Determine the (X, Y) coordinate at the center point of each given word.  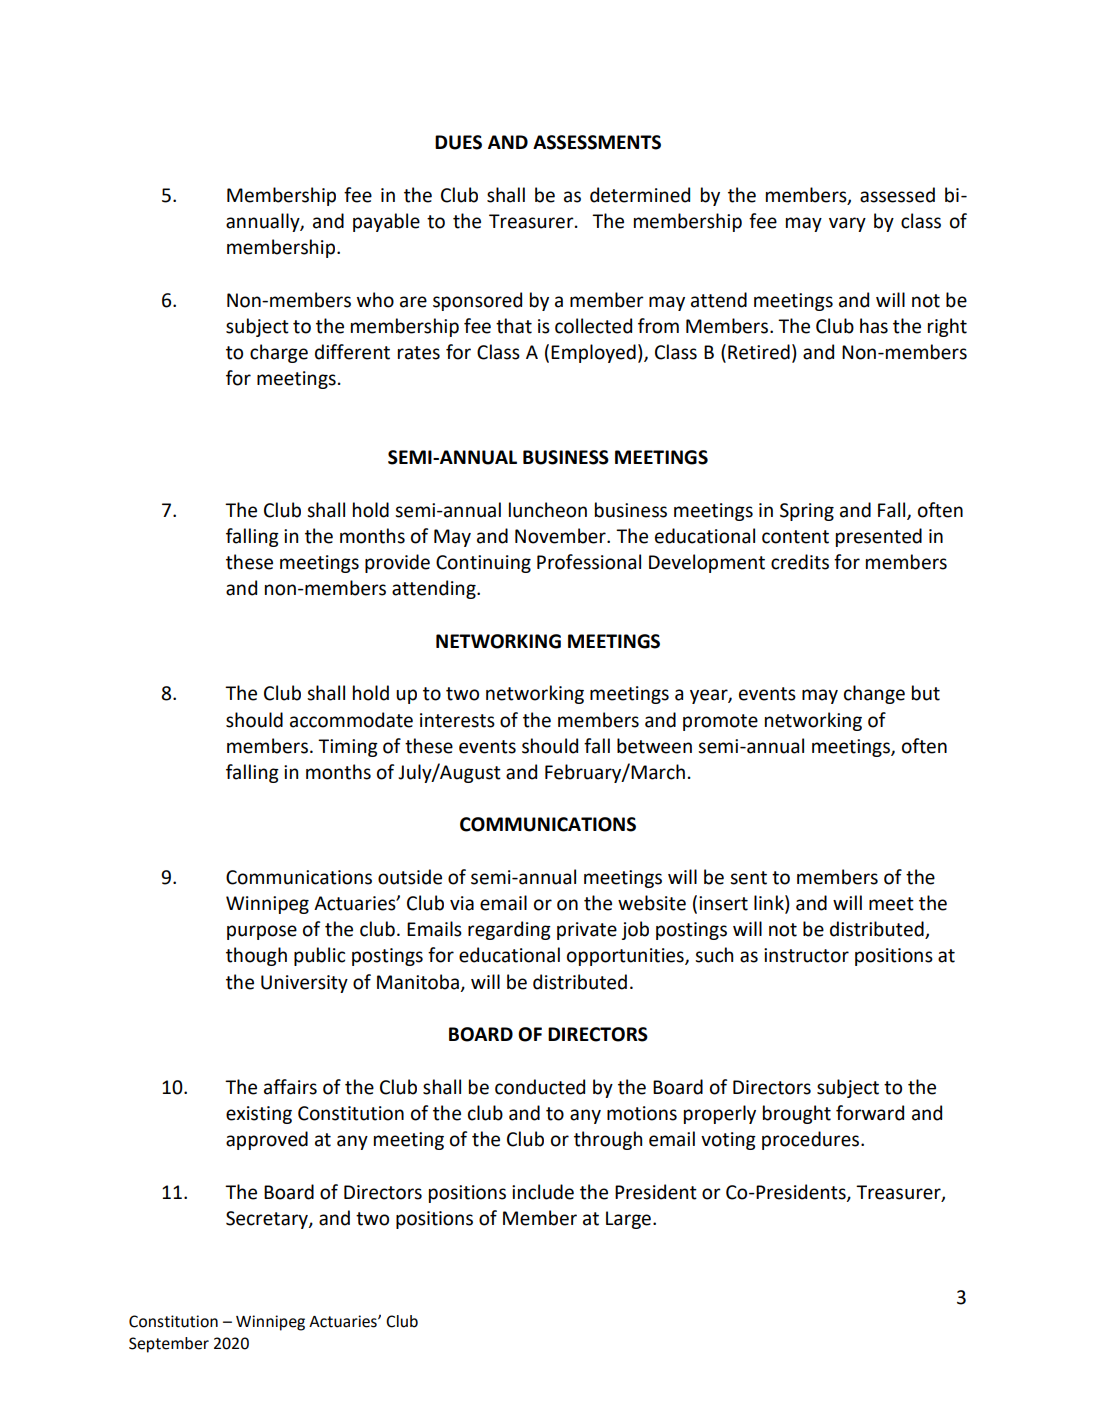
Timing (348, 748)
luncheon (548, 510)
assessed (897, 195)
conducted (540, 1087)
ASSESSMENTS (597, 142)
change (874, 694)
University (304, 984)
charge (279, 353)
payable (386, 222)
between (654, 746)
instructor (806, 955)
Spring (807, 512)
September (169, 1345)
